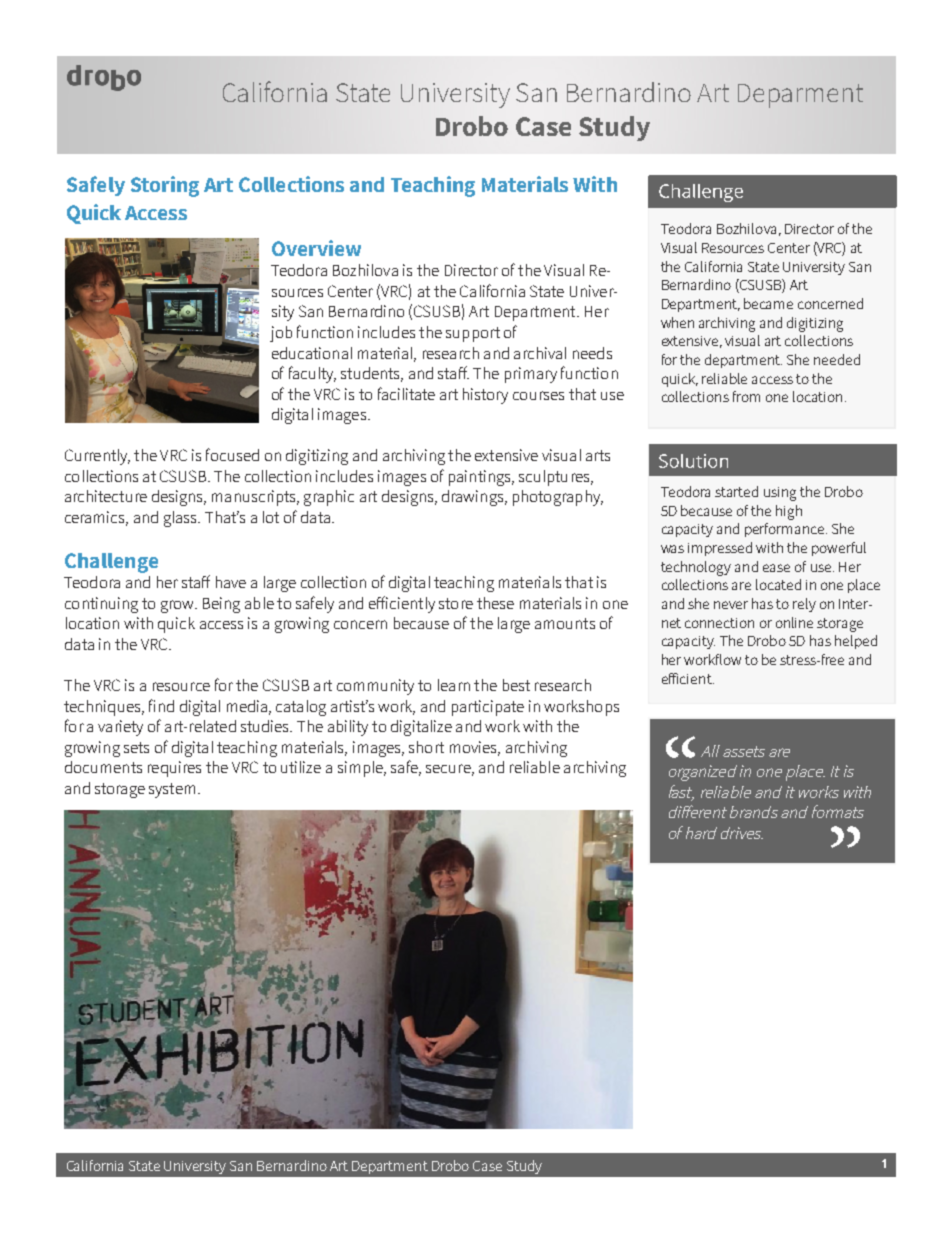  Describe the element at coordinates (281, 334) in the screenshot. I see `job` at that location.
